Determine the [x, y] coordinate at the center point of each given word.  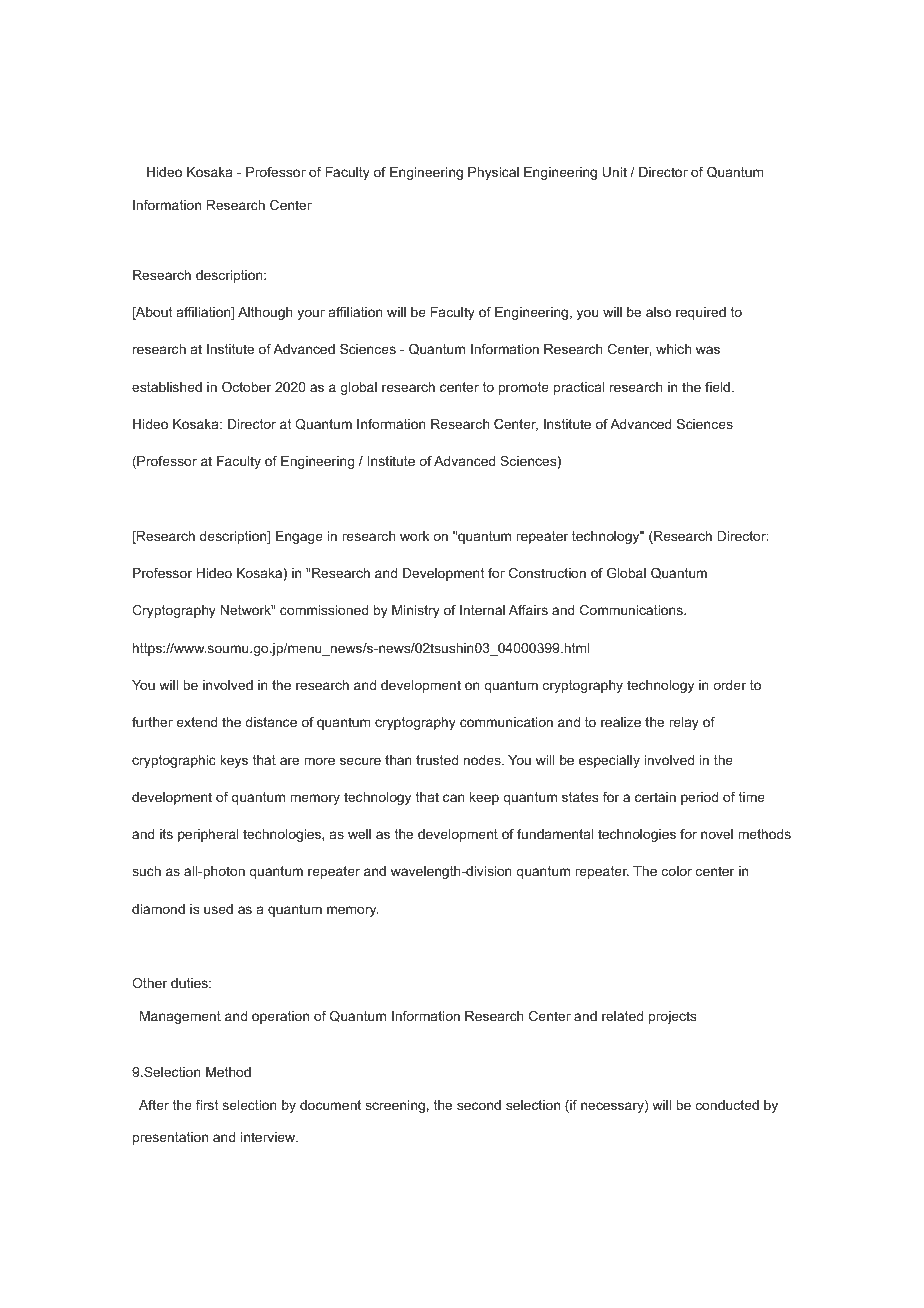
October [246, 387]
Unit [615, 172]
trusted [437, 760]
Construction [547, 573]
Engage [299, 537]
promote [524, 388]
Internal [482, 610]
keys [234, 761]
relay [684, 723]
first [207, 1105]
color [677, 871]
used [218, 909]
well [359, 834]
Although [265, 313]
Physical [493, 173]
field [717, 387]
